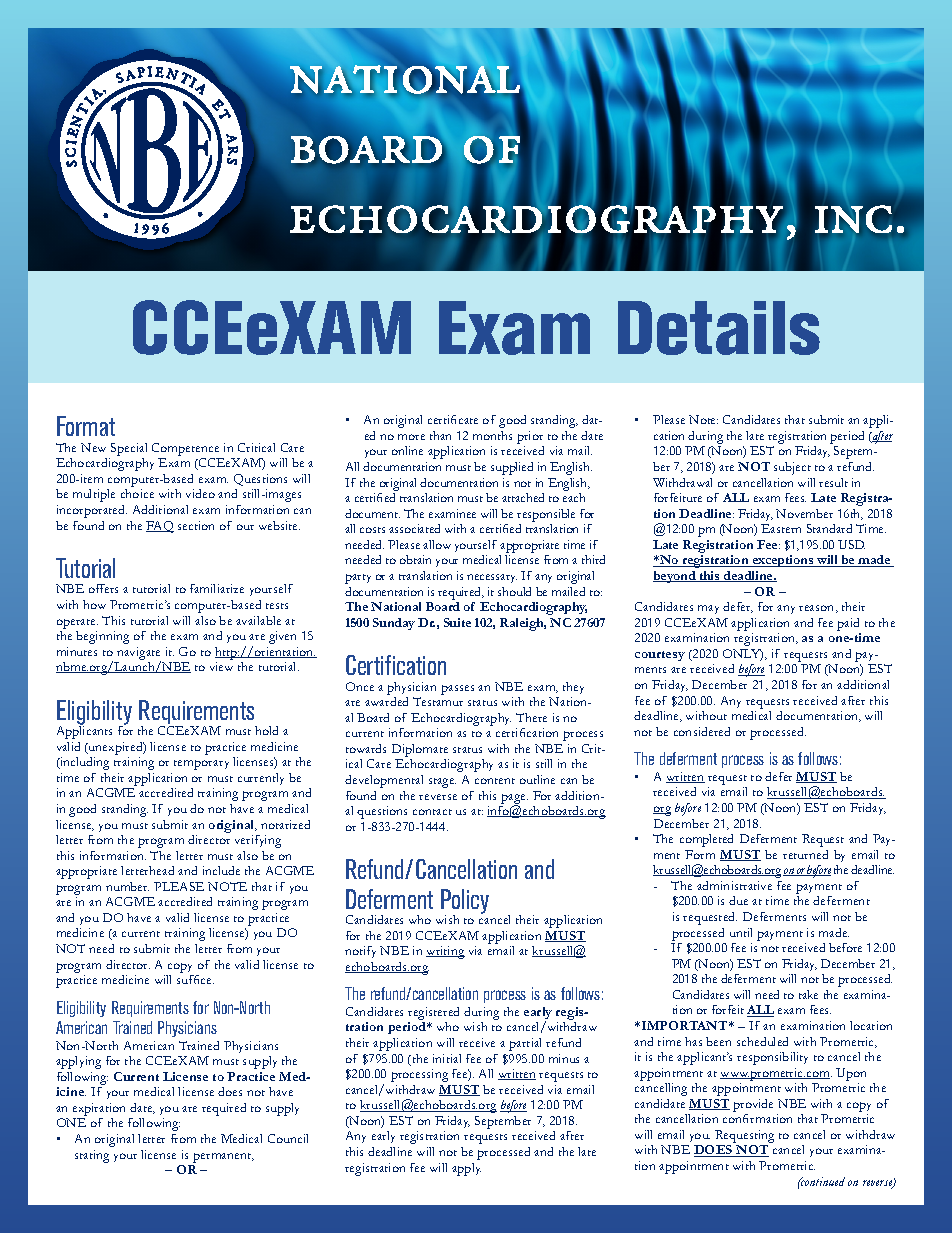 The height and width of the page is (1233, 952). Describe the element at coordinates (445, 952) in the page. I see `writing` at that location.
